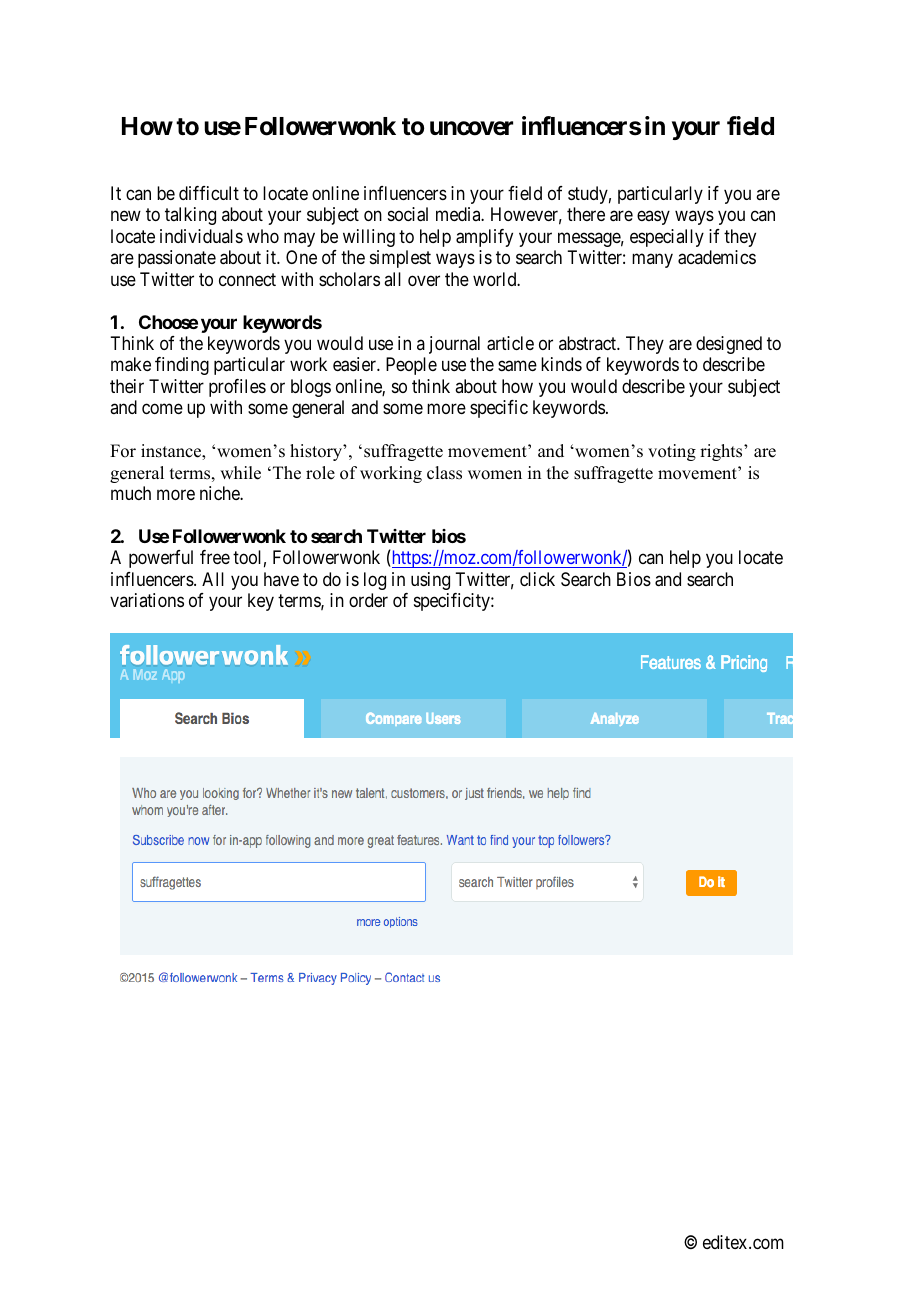 This image has width=924, height=1309. Describe the element at coordinates (430, 581) in the image. I see `using` at that location.
